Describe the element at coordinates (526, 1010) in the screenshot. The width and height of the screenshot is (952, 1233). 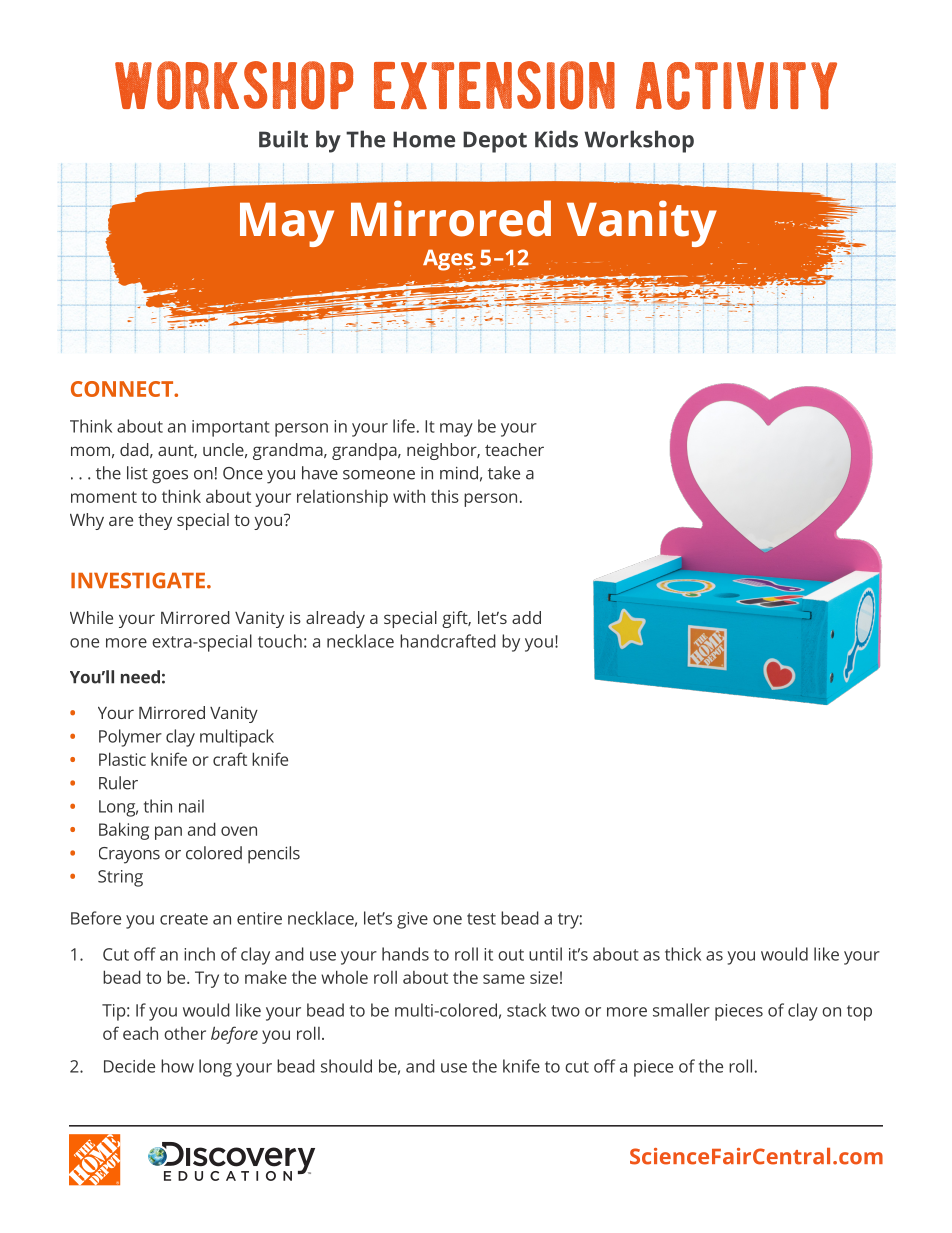
I see `stack` at that location.
